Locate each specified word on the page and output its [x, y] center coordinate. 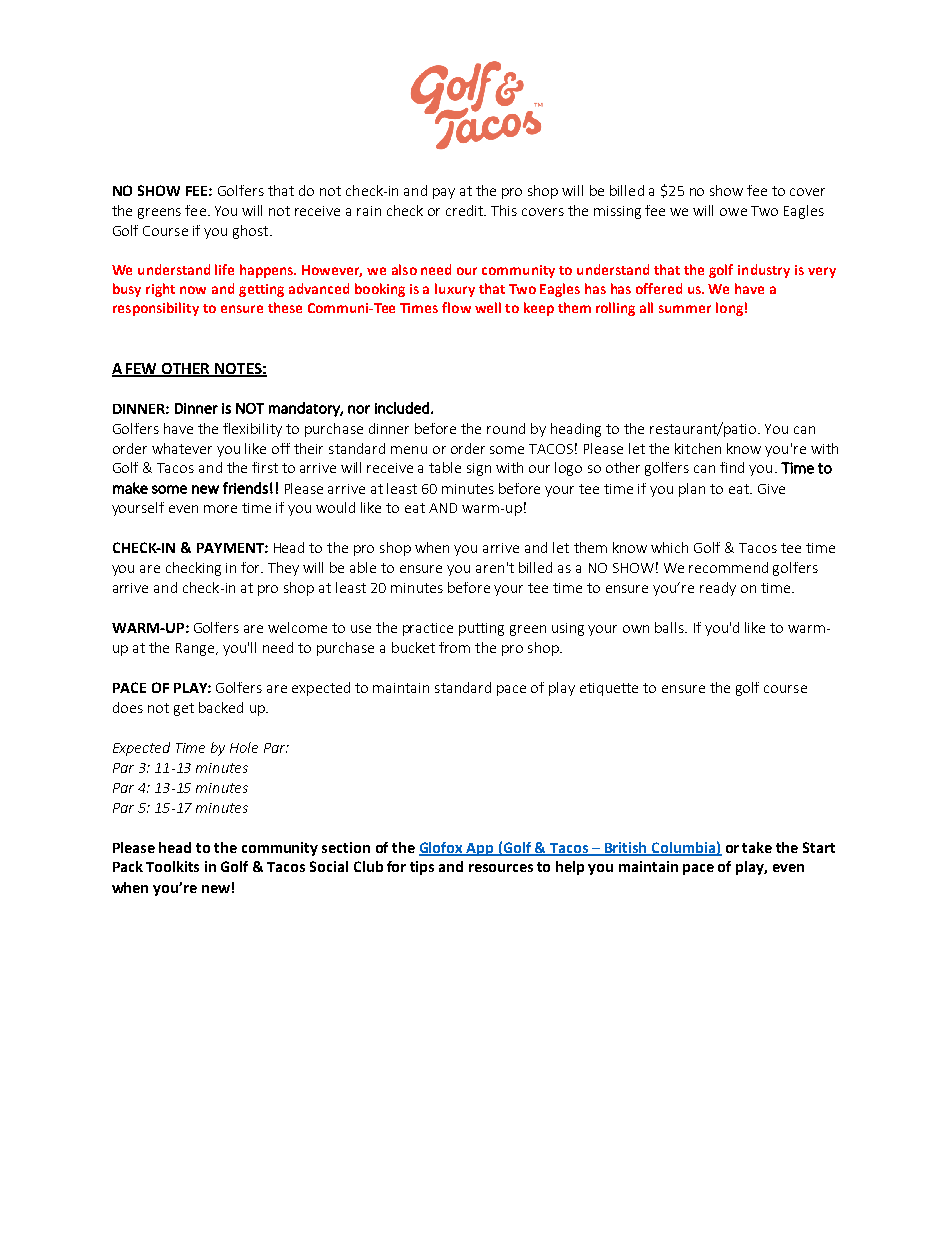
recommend [728, 567]
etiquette [609, 689]
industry [764, 271]
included [402, 408]
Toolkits [172, 866]
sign [479, 469]
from [454, 647]
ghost [252, 232]
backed [221, 707]
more [220, 509]
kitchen [698, 448]
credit [466, 210]
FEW [142, 370]
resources [501, 868]
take [757, 847]
